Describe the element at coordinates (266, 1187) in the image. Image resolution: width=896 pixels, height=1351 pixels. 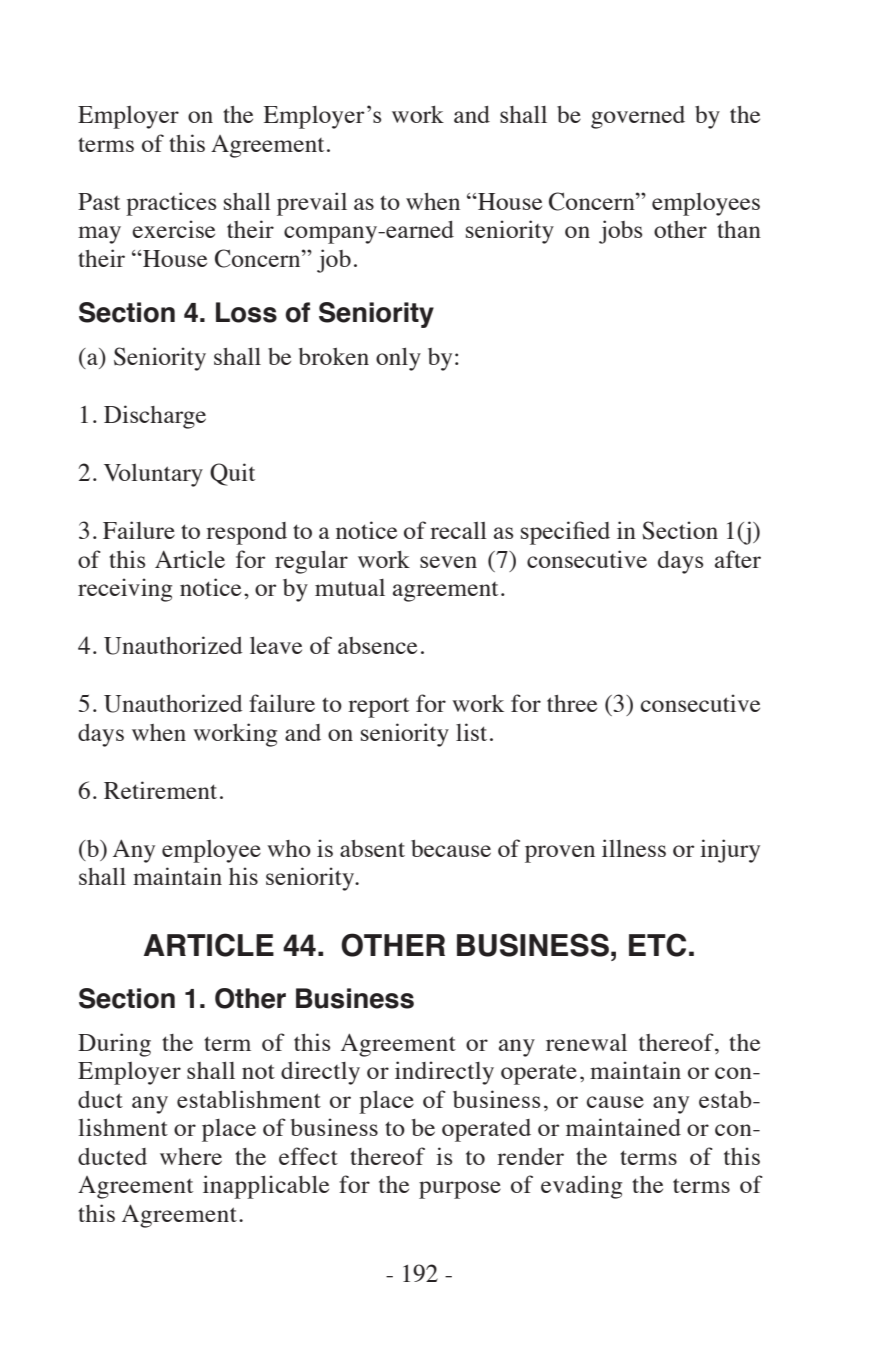
I see `inapplicable` at that location.
